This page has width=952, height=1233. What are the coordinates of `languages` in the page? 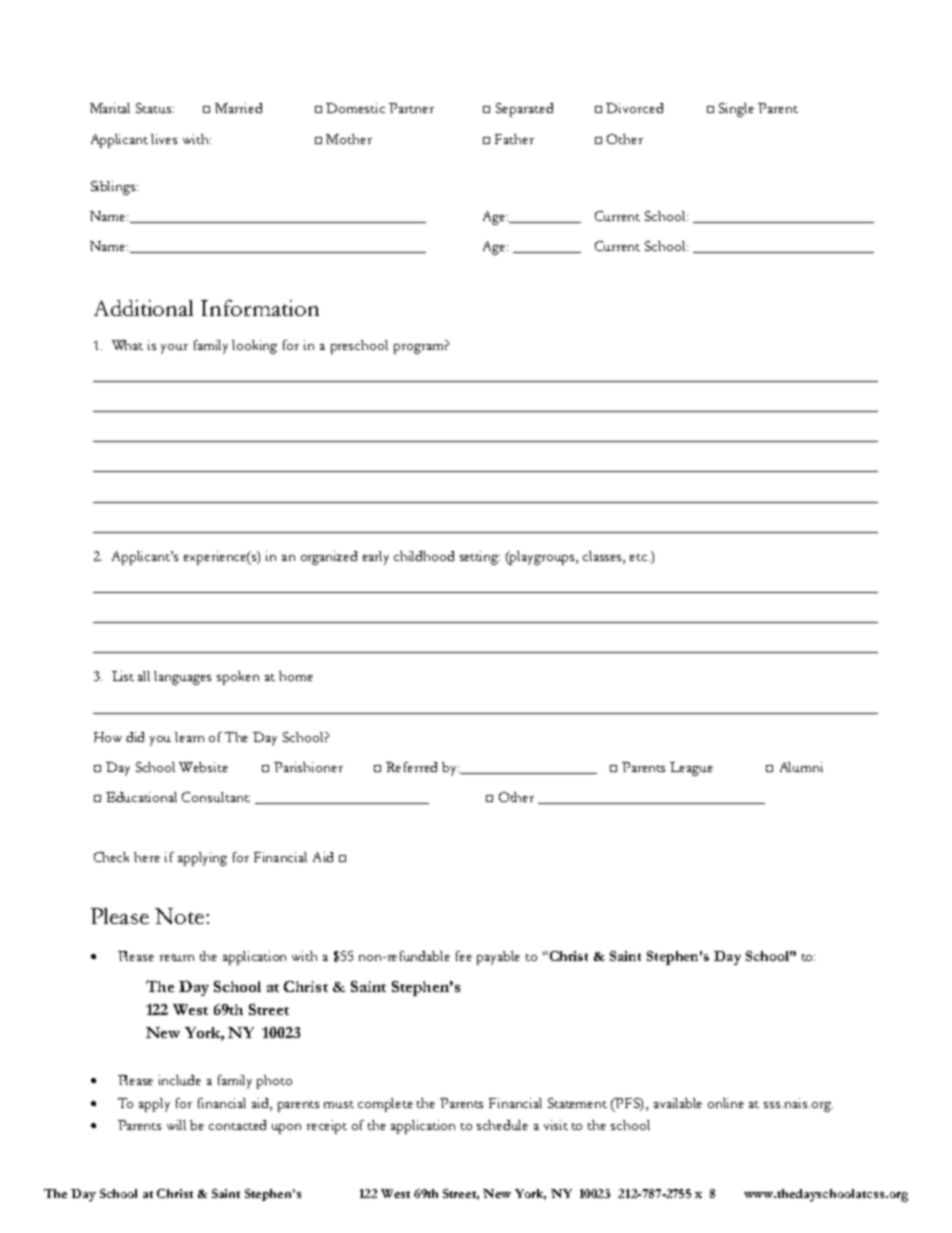 It's located at (182, 678).
